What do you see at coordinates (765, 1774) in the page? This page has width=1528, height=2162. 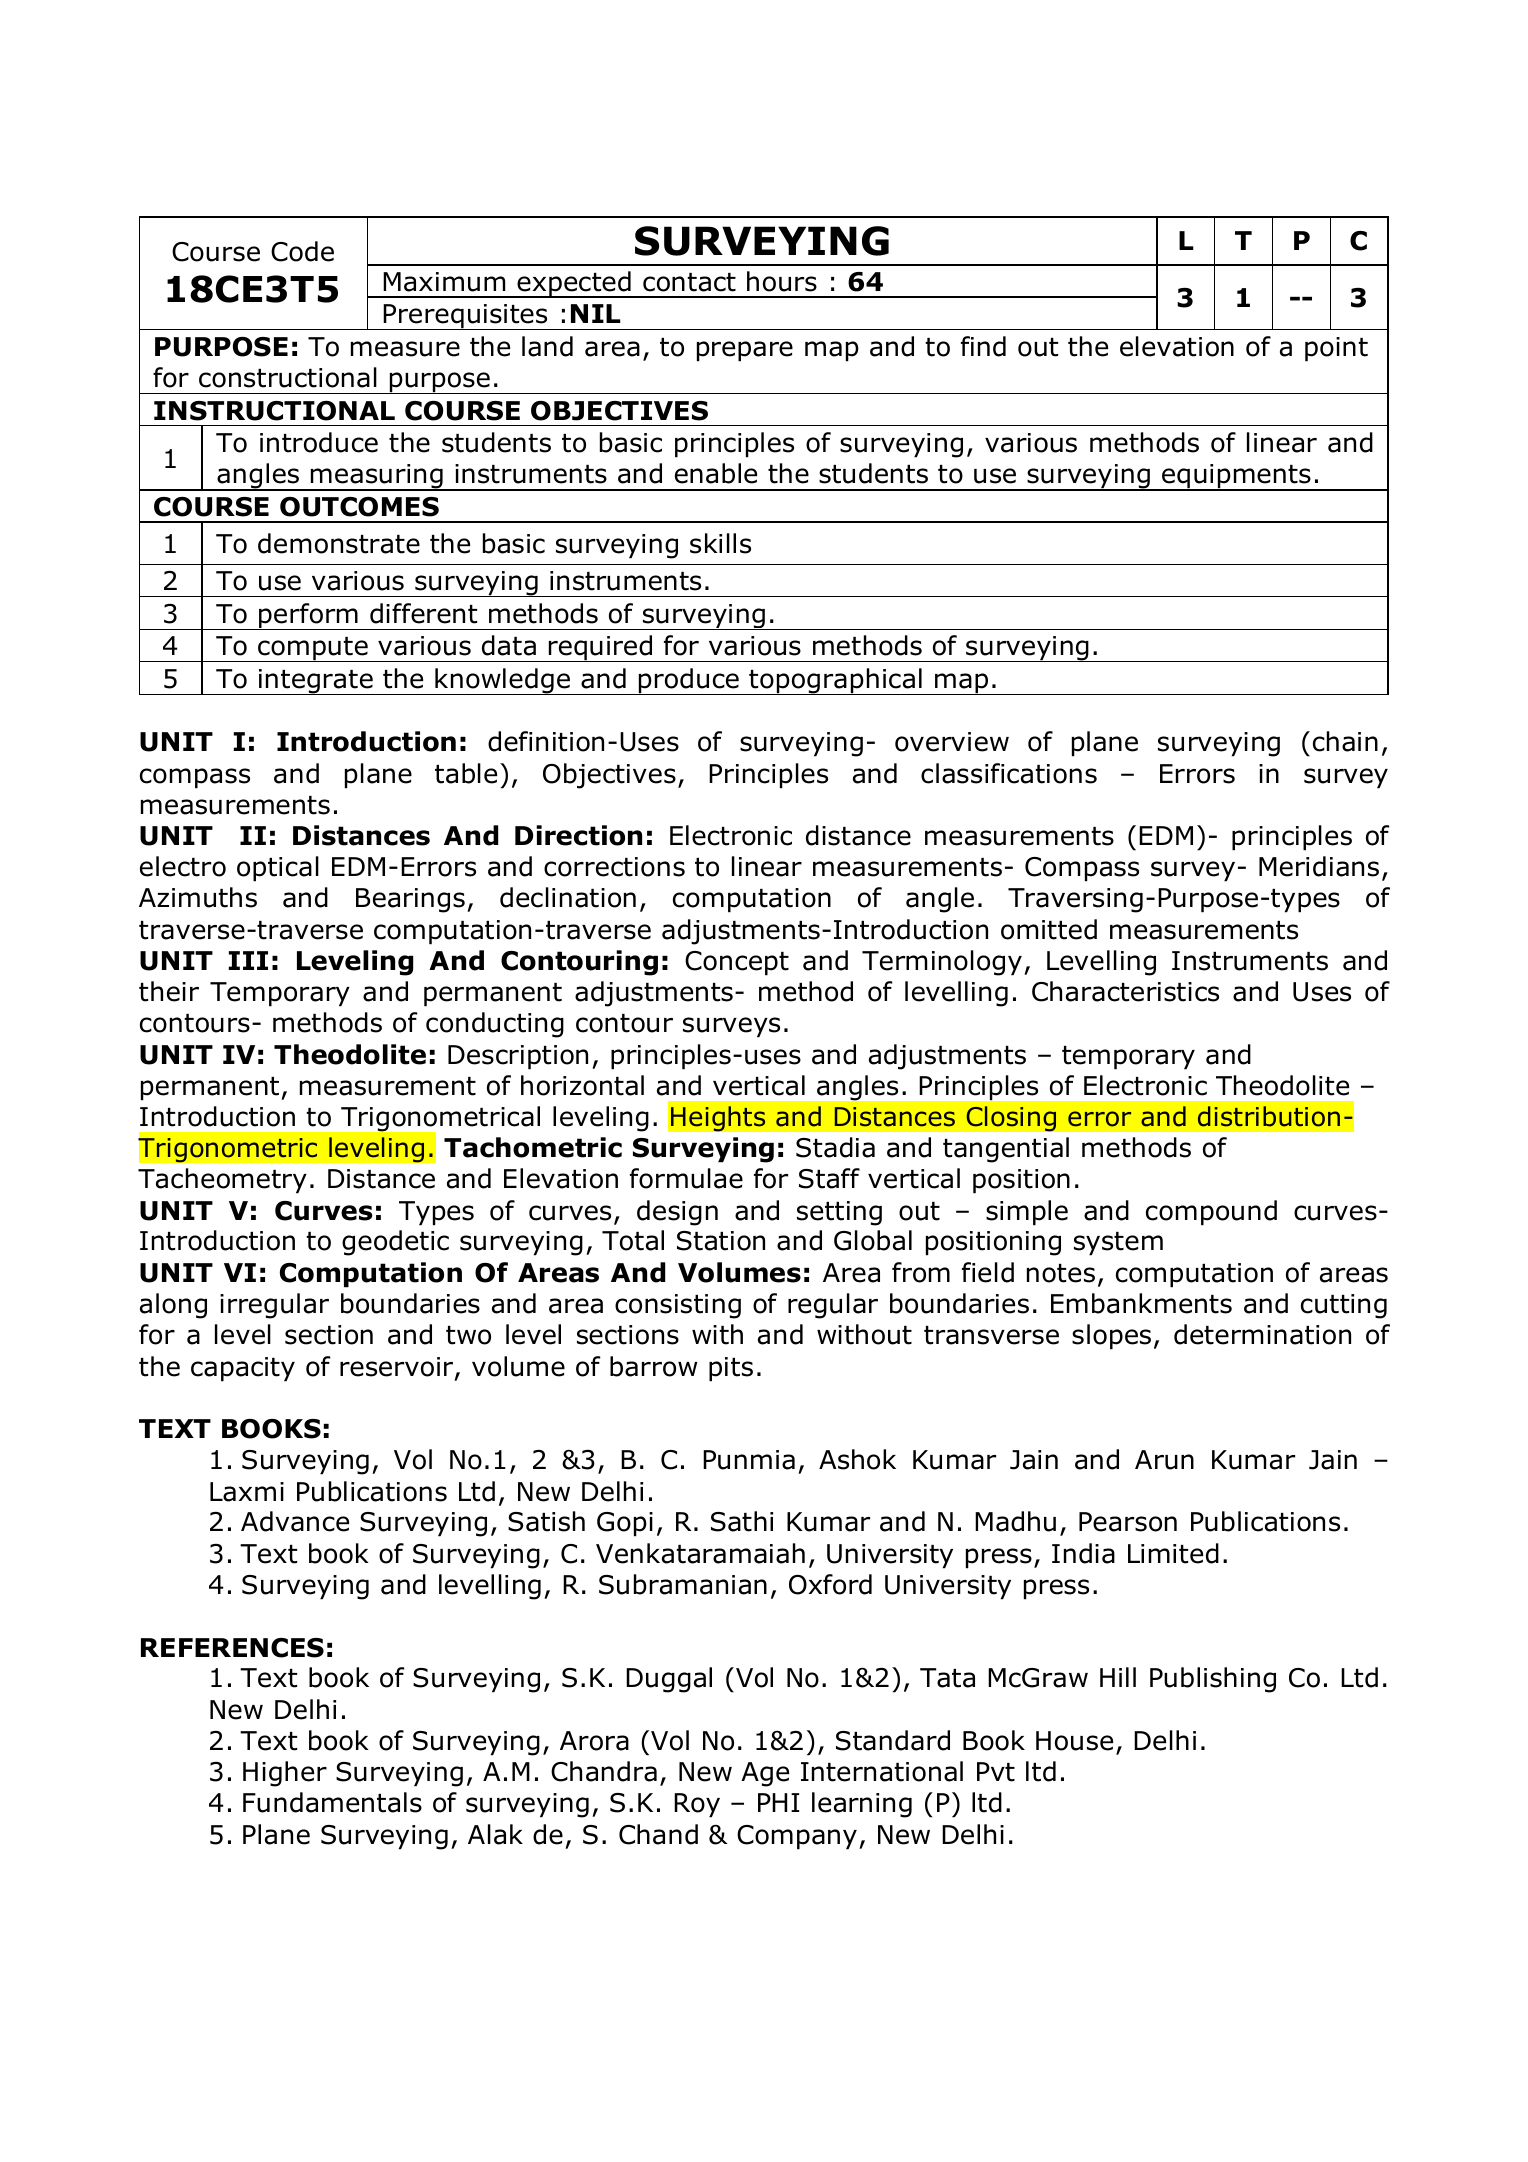 I see `Age` at bounding box center [765, 1774].
